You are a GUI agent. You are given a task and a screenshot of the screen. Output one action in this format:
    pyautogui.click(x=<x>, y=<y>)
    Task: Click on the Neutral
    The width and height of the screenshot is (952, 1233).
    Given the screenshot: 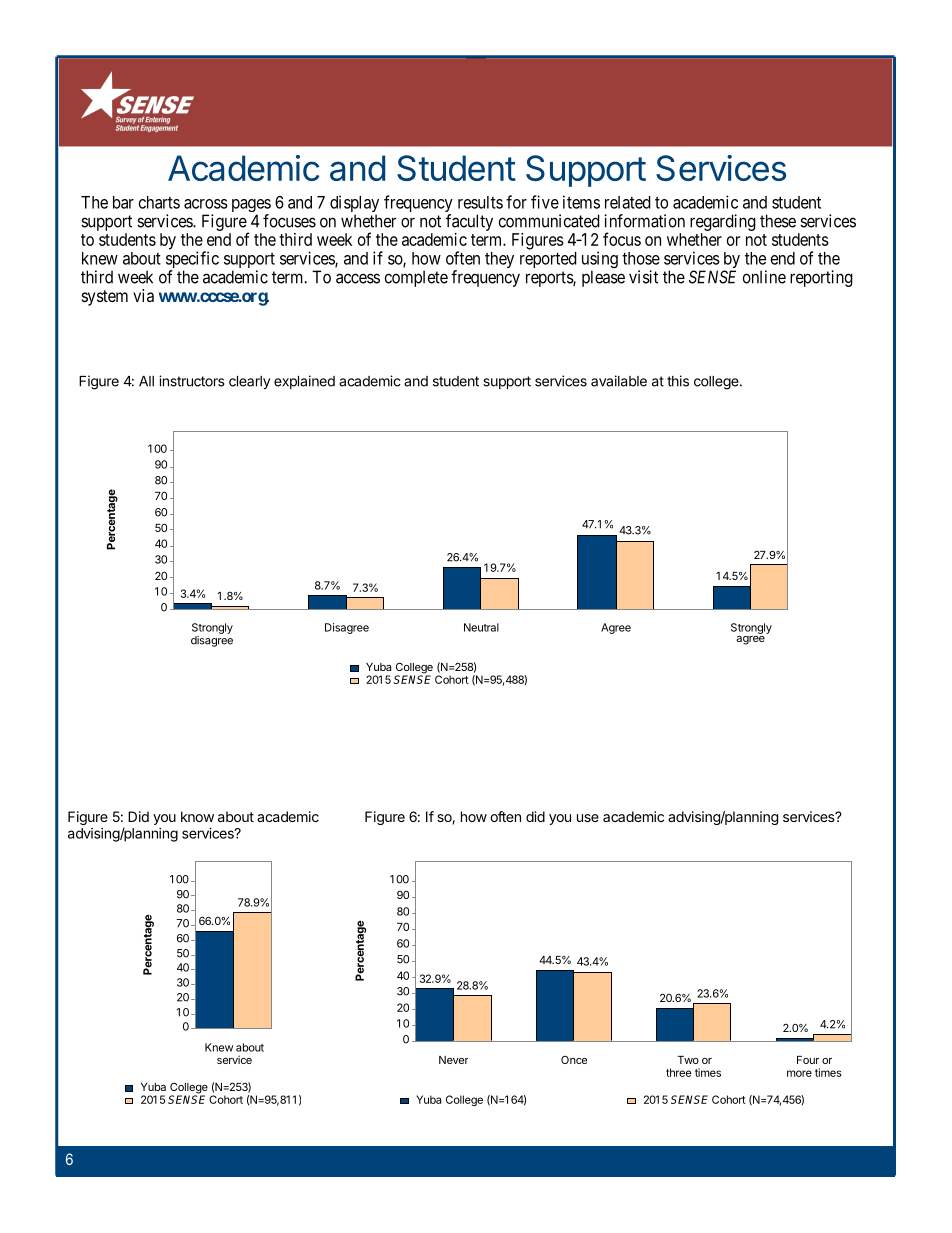 What is the action you would take?
    pyautogui.click(x=481, y=627)
